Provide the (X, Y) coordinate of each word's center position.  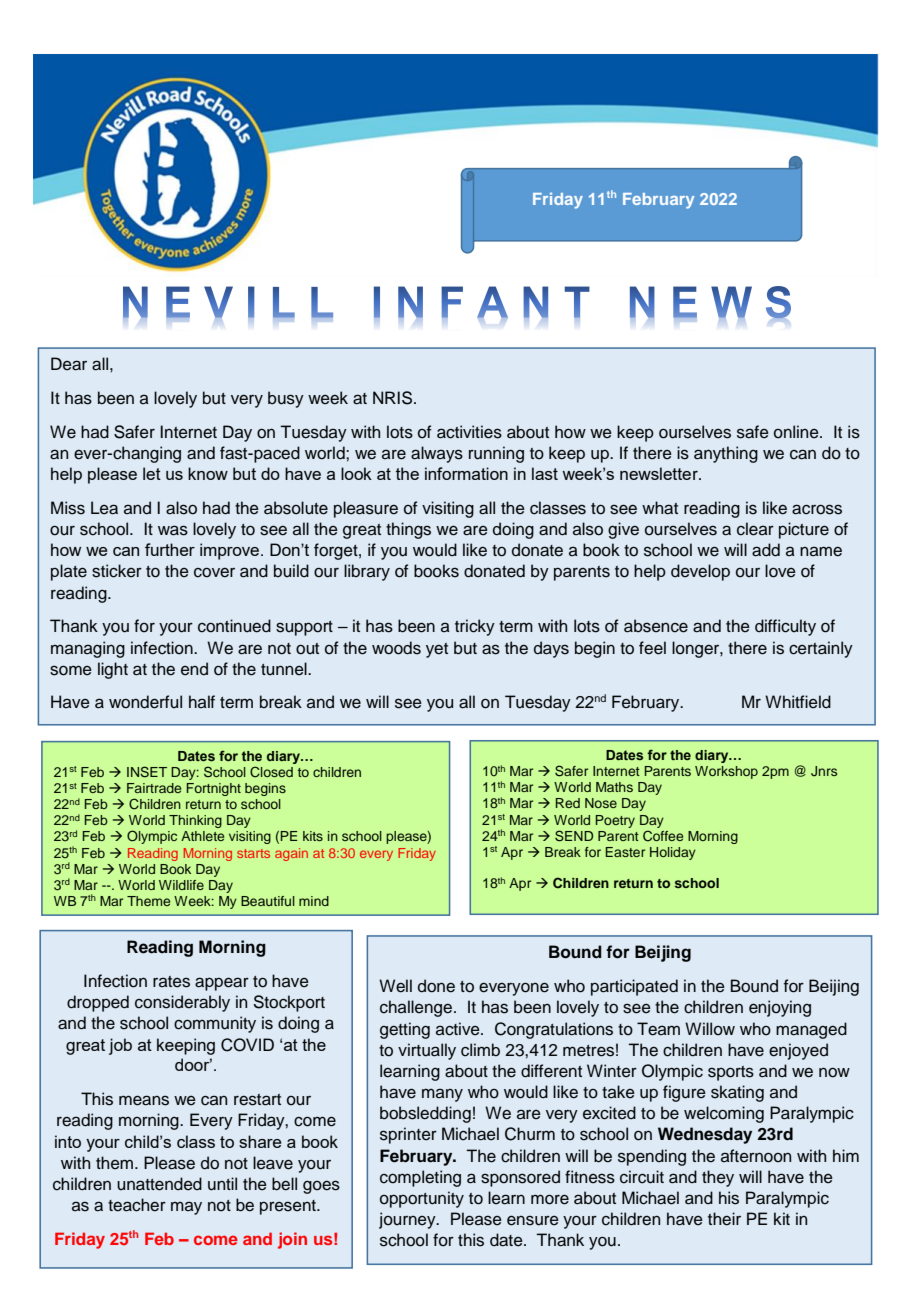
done (436, 986)
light (113, 670)
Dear (69, 364)
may (186, 1208)
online (797, 432)
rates (171, 982)
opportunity (422, 1199)
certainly (821, 649)
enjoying (780, 1008)
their (724, 1219)
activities (469, 432)
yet (437, 650)
